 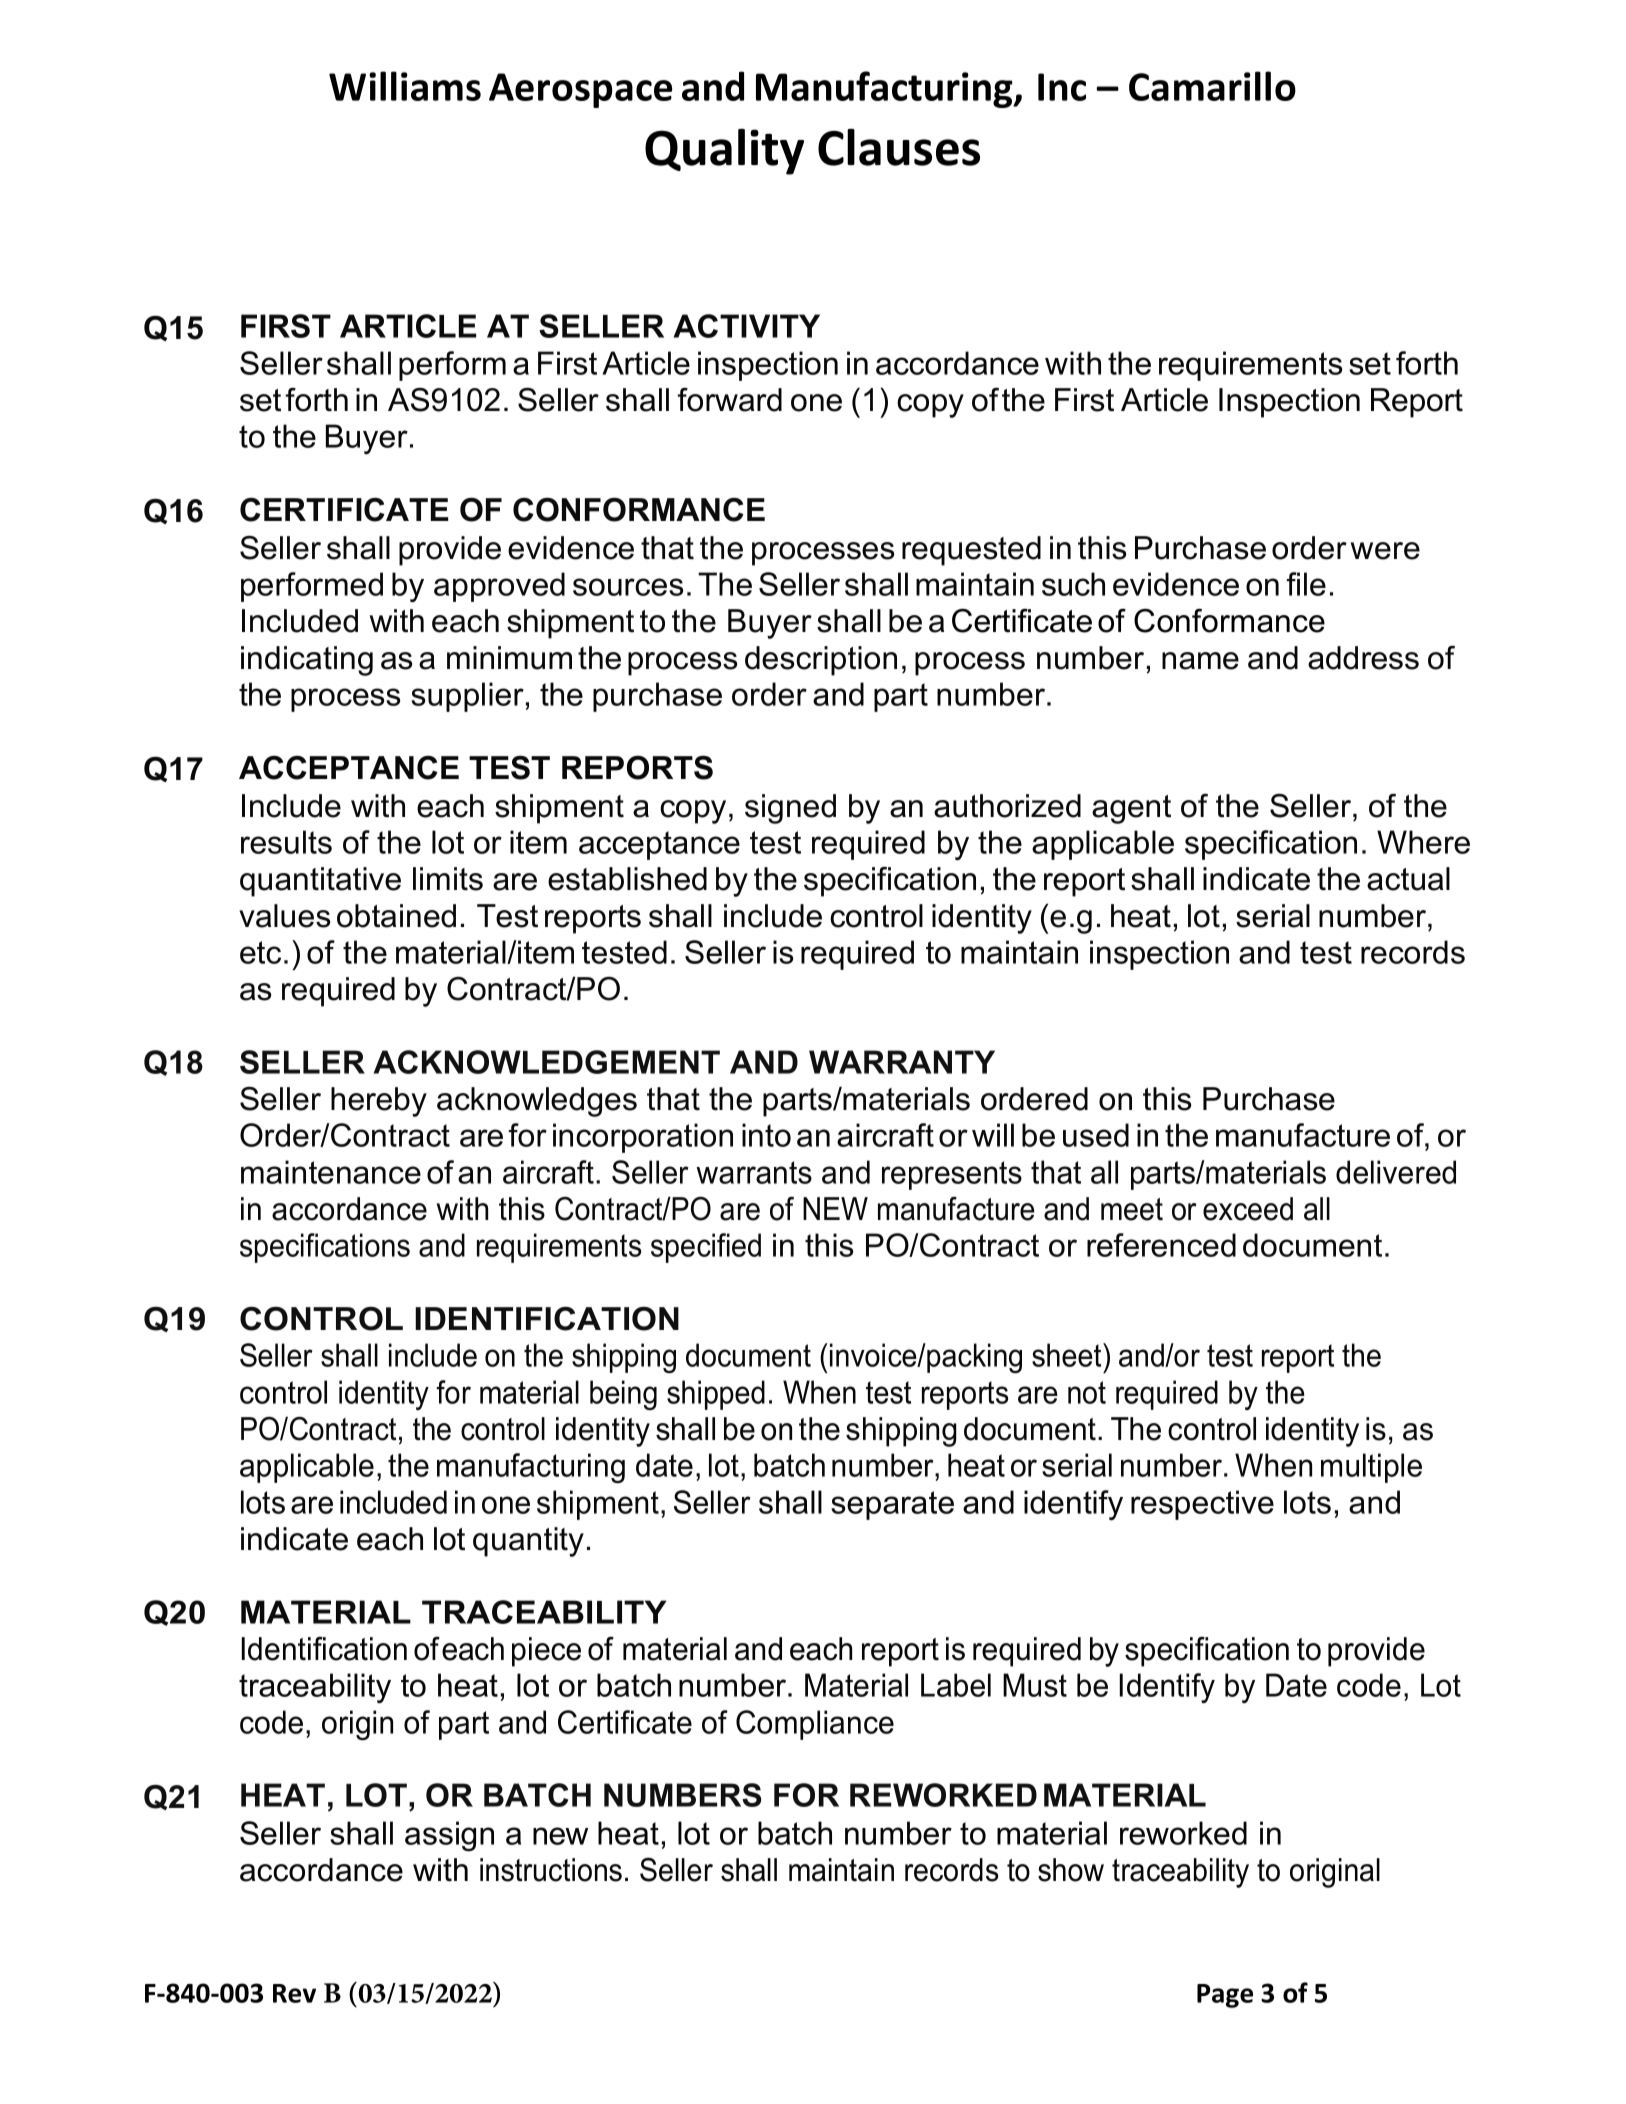 I want to click on were, so click(x=1385, y=551).
